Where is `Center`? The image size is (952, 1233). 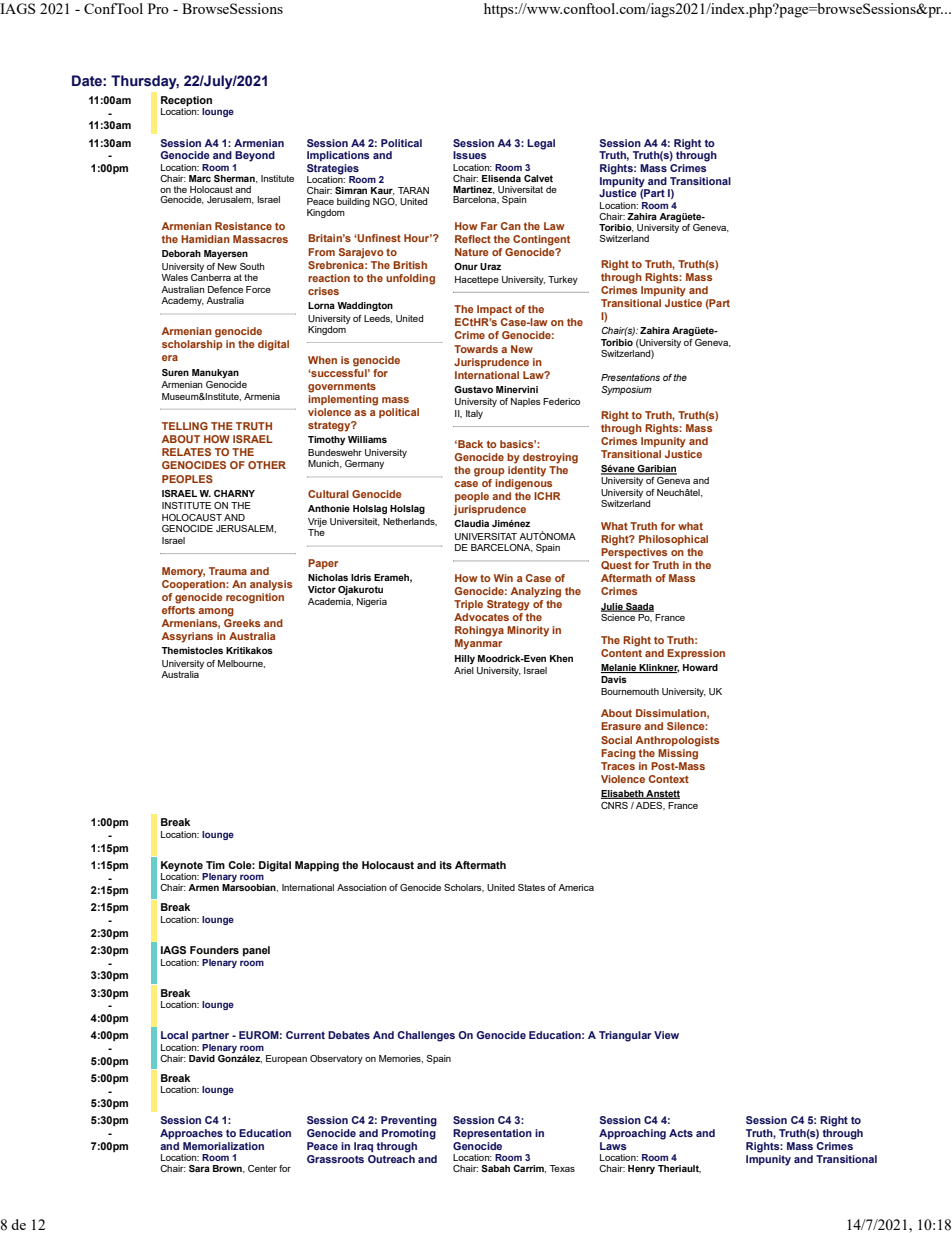 Center is located at coordinates (262, 1168).
